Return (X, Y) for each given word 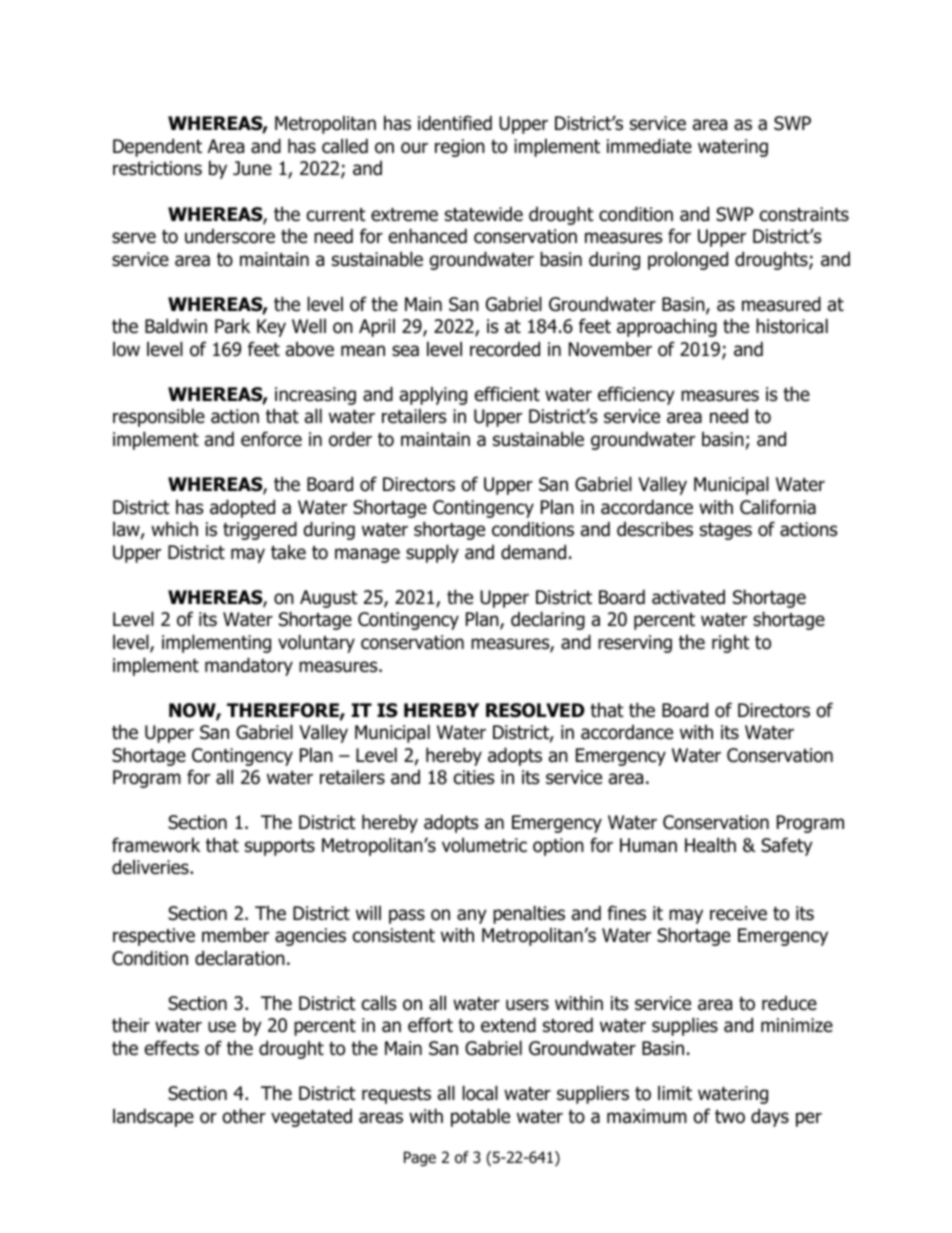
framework (156, 845)
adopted (242, 508)
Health (710, 845)
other (244, 1116)
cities (474, 777)
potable (480, 1117)
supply (432, 553)
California (778, 507)
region (460, 148)
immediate (649, 146)
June (252, 168)
